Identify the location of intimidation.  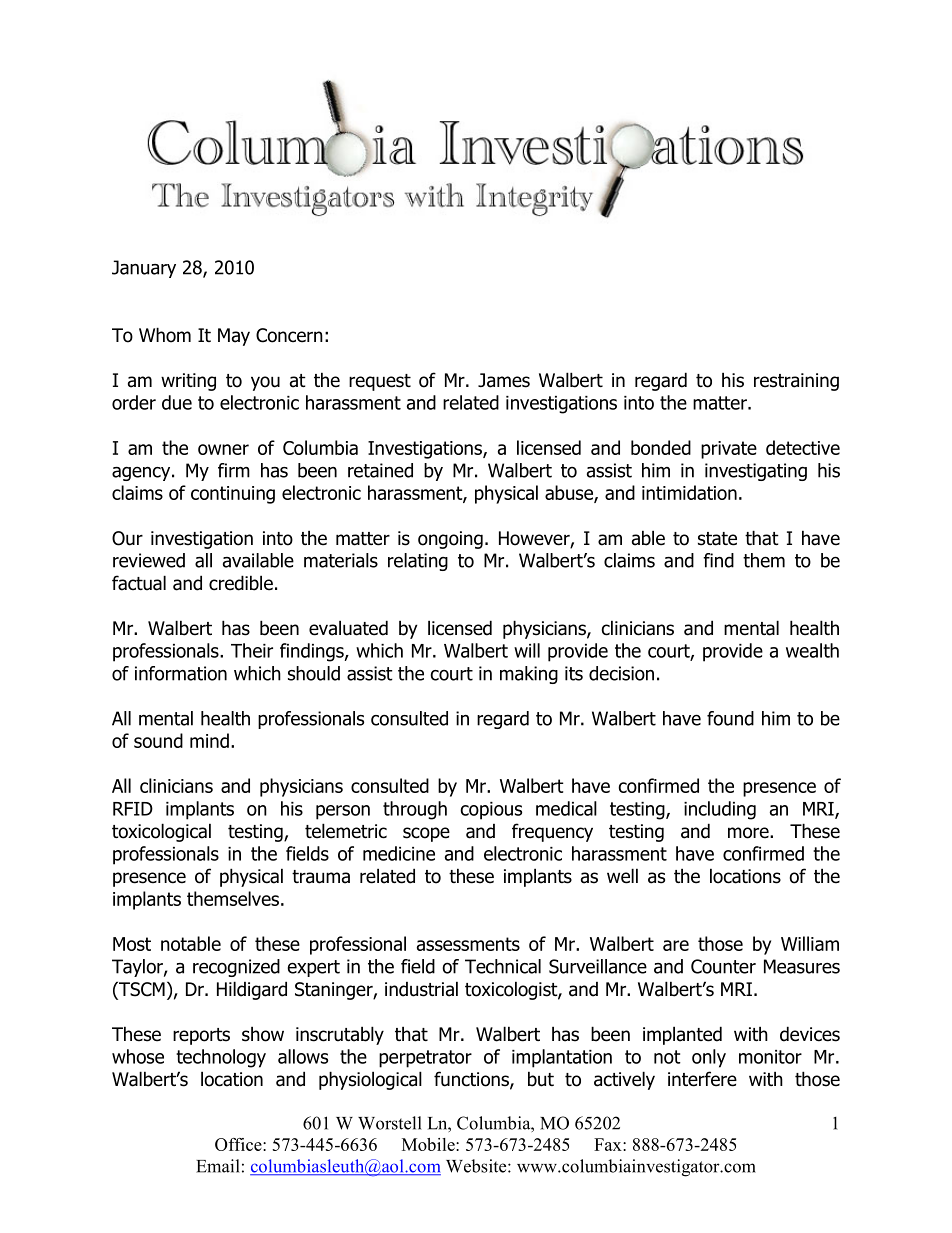
(689, 492).
